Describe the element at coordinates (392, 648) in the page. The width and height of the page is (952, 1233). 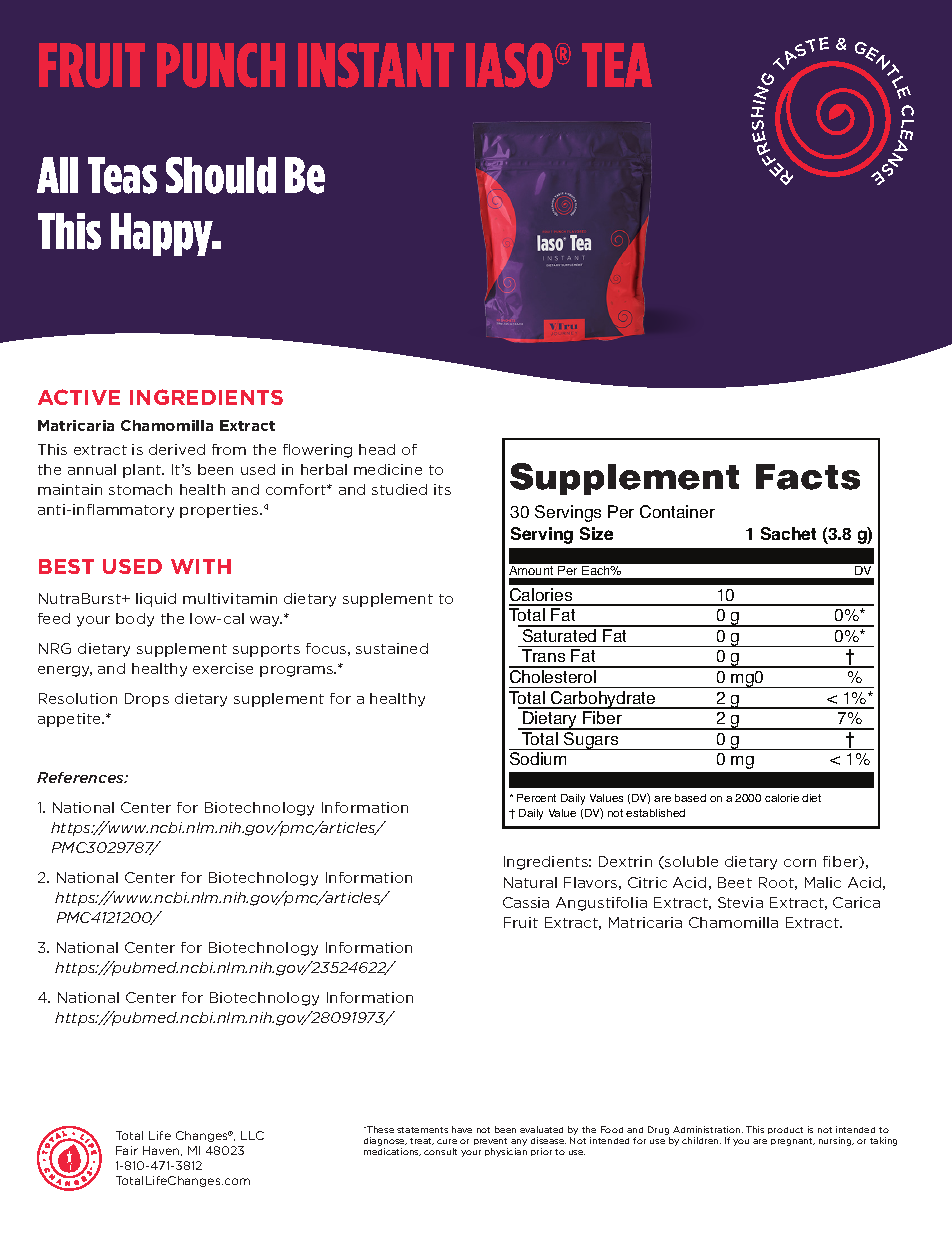
I see `sustained` at that location.
